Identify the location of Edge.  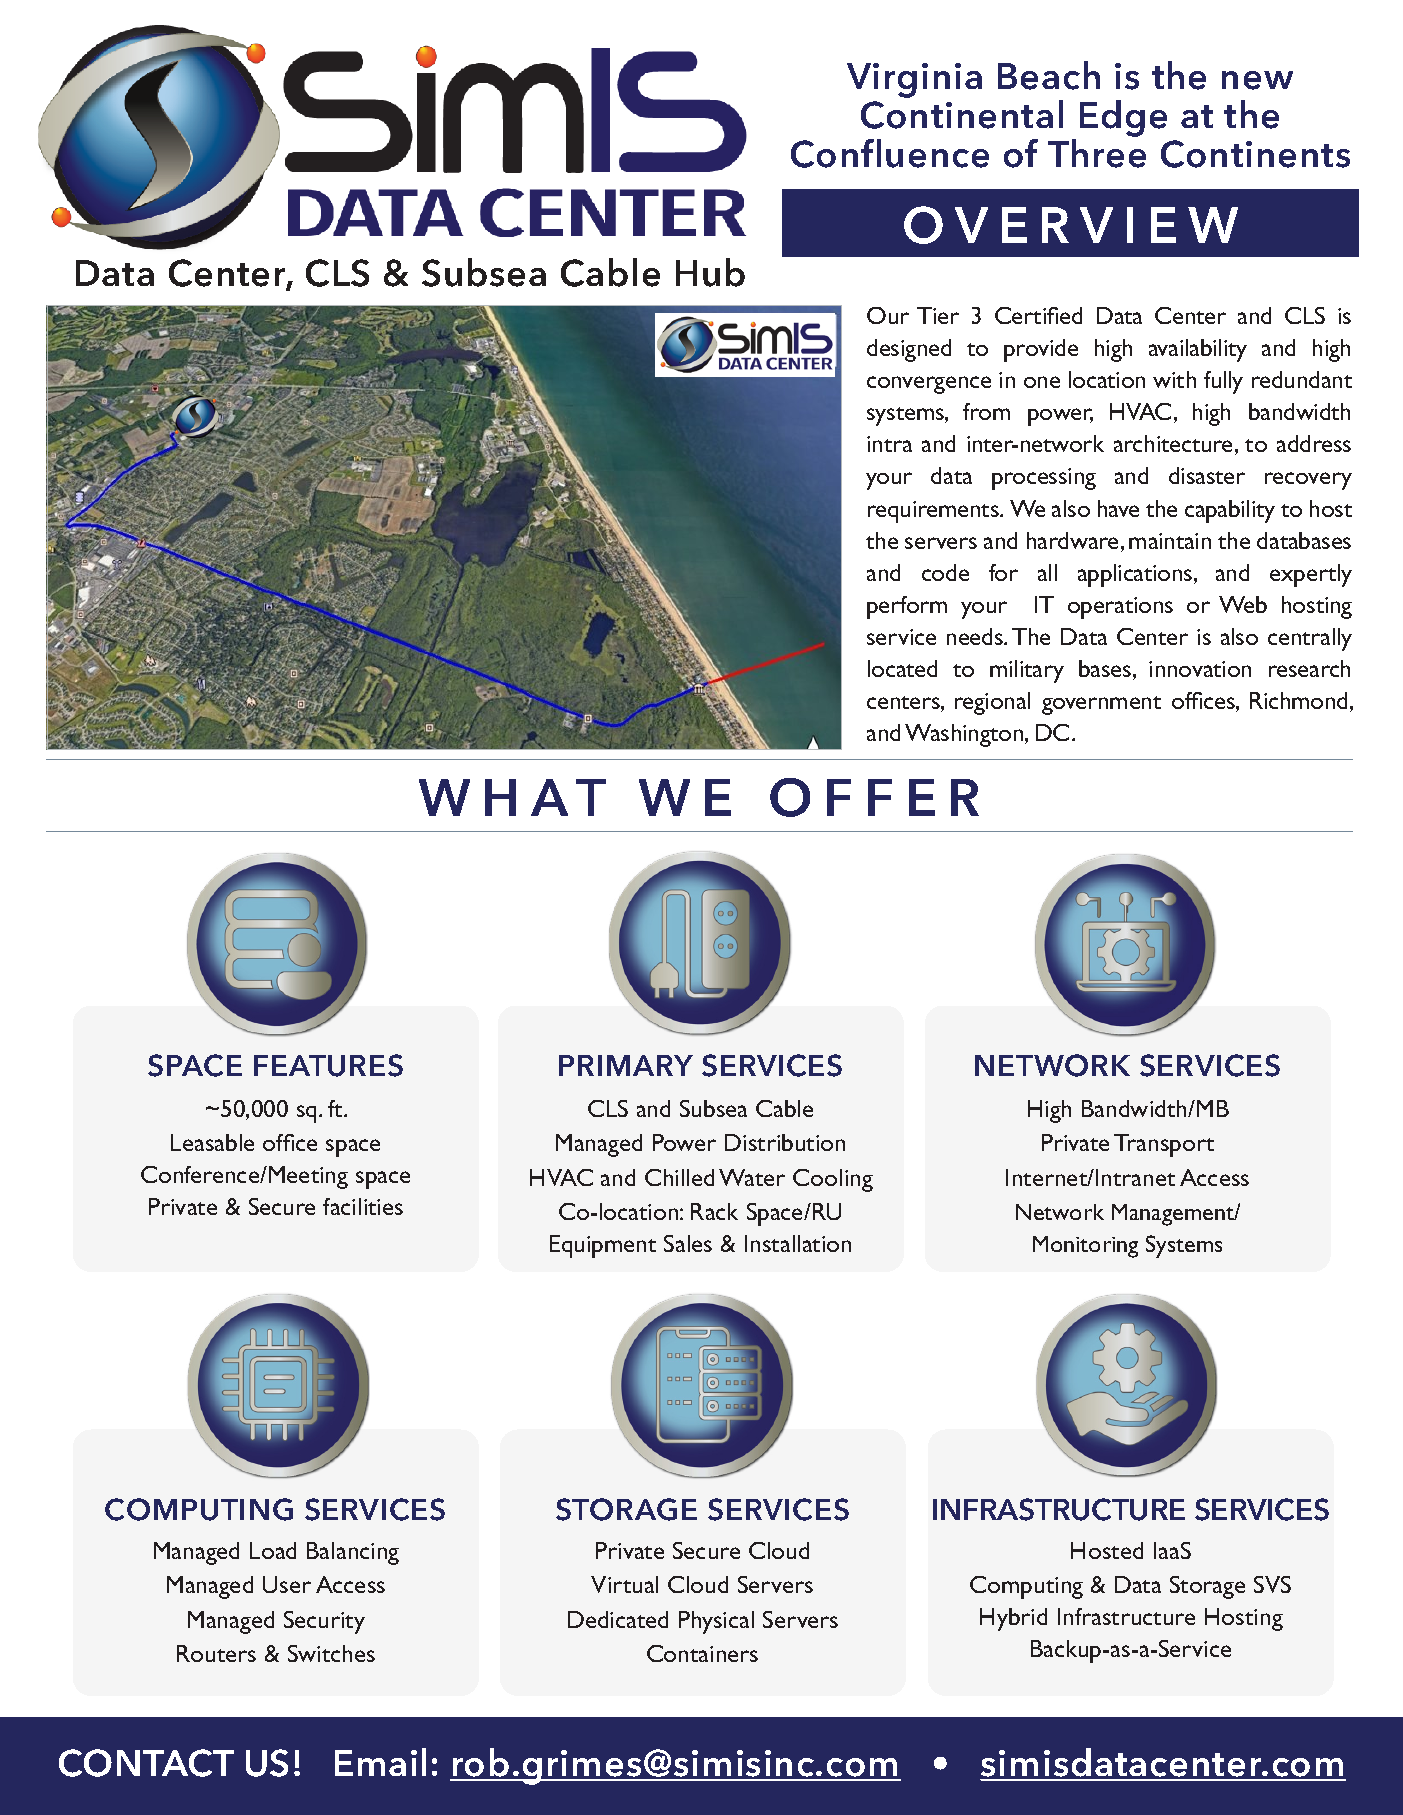
(1123, 118).
